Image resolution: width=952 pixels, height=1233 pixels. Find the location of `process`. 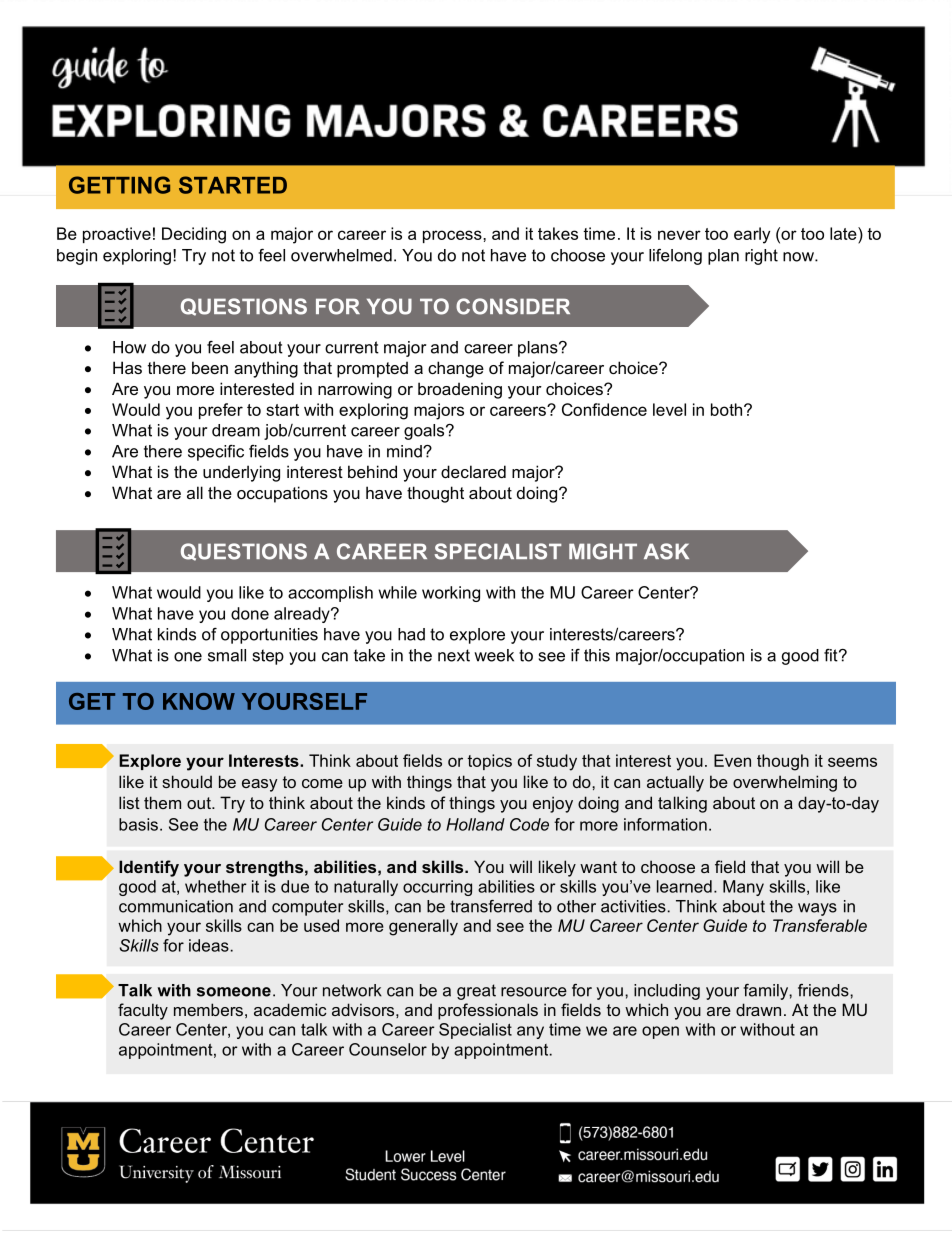

process is located at coordinates (453, 236).
